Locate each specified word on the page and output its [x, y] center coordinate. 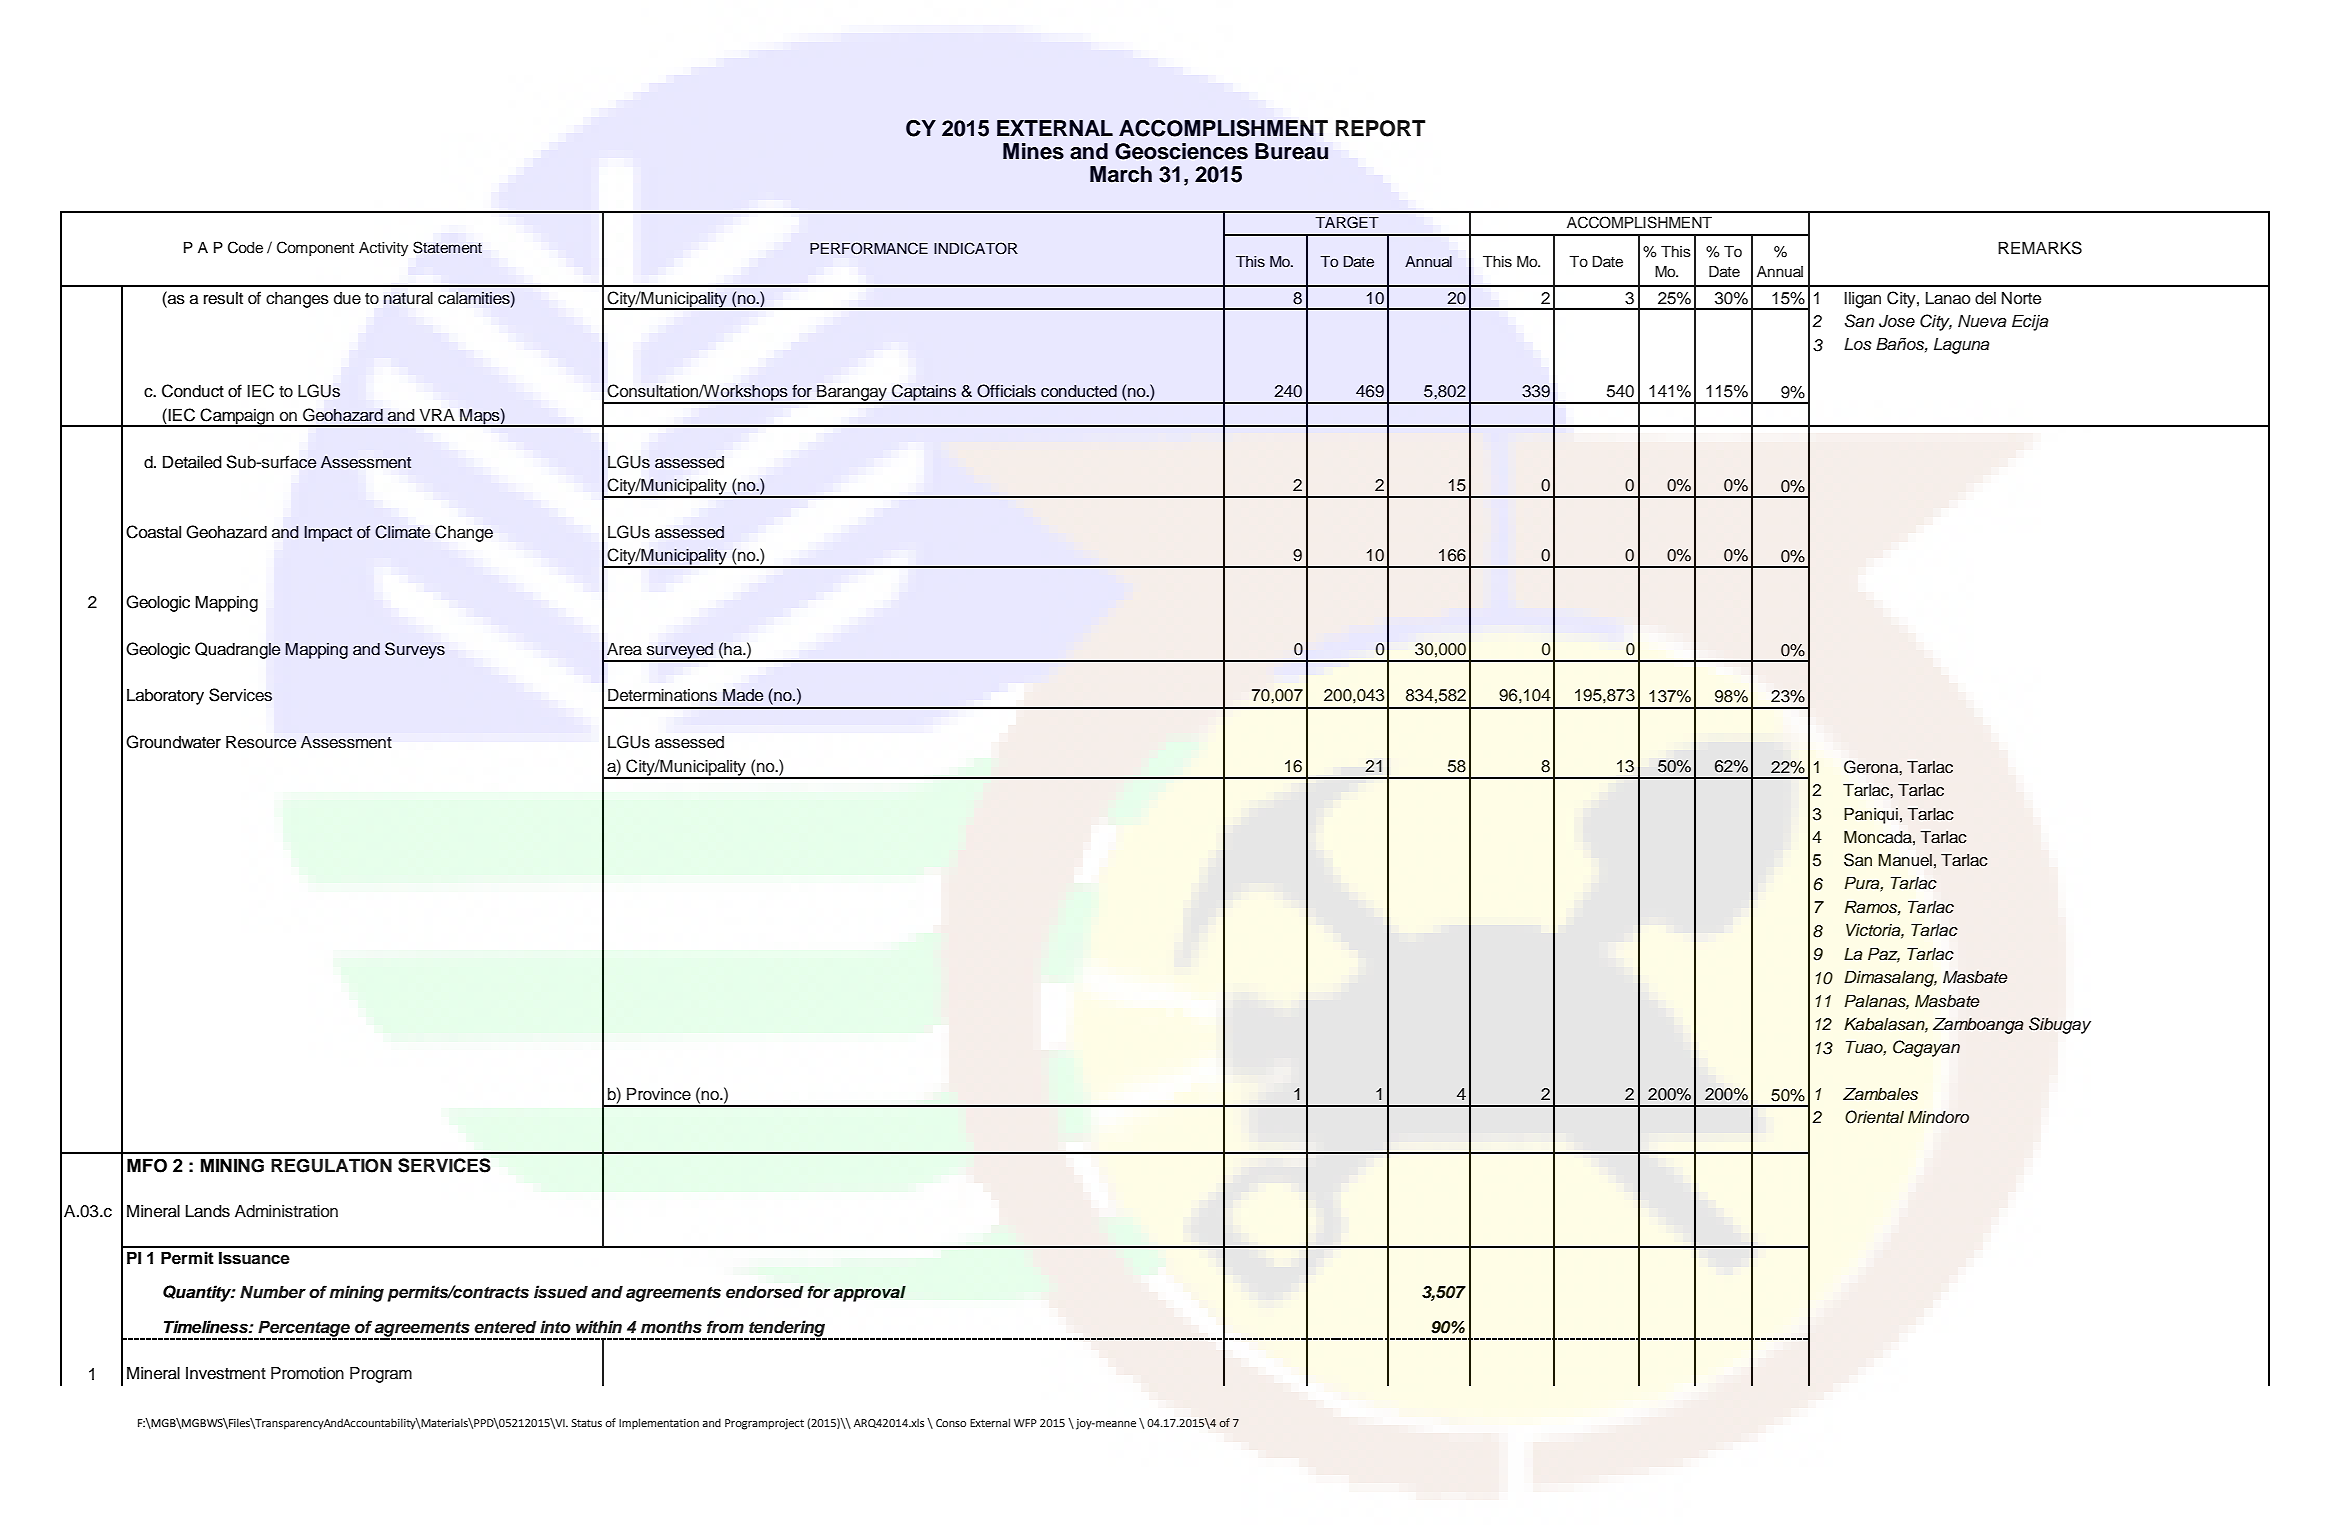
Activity [383, 249]
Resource [261, 742]
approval [870, 1293]
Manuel [1905, 860]
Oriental [1874, 1117]
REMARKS [2040, 248]
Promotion [307, 1373]
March [1121, 174]
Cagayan [1926, 1048]
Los [1858, 344]
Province [659, 1094]
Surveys [415, 650]
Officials [1006, 391]
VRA [437, 415]
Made [743, 695]
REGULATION [331, 1165]
